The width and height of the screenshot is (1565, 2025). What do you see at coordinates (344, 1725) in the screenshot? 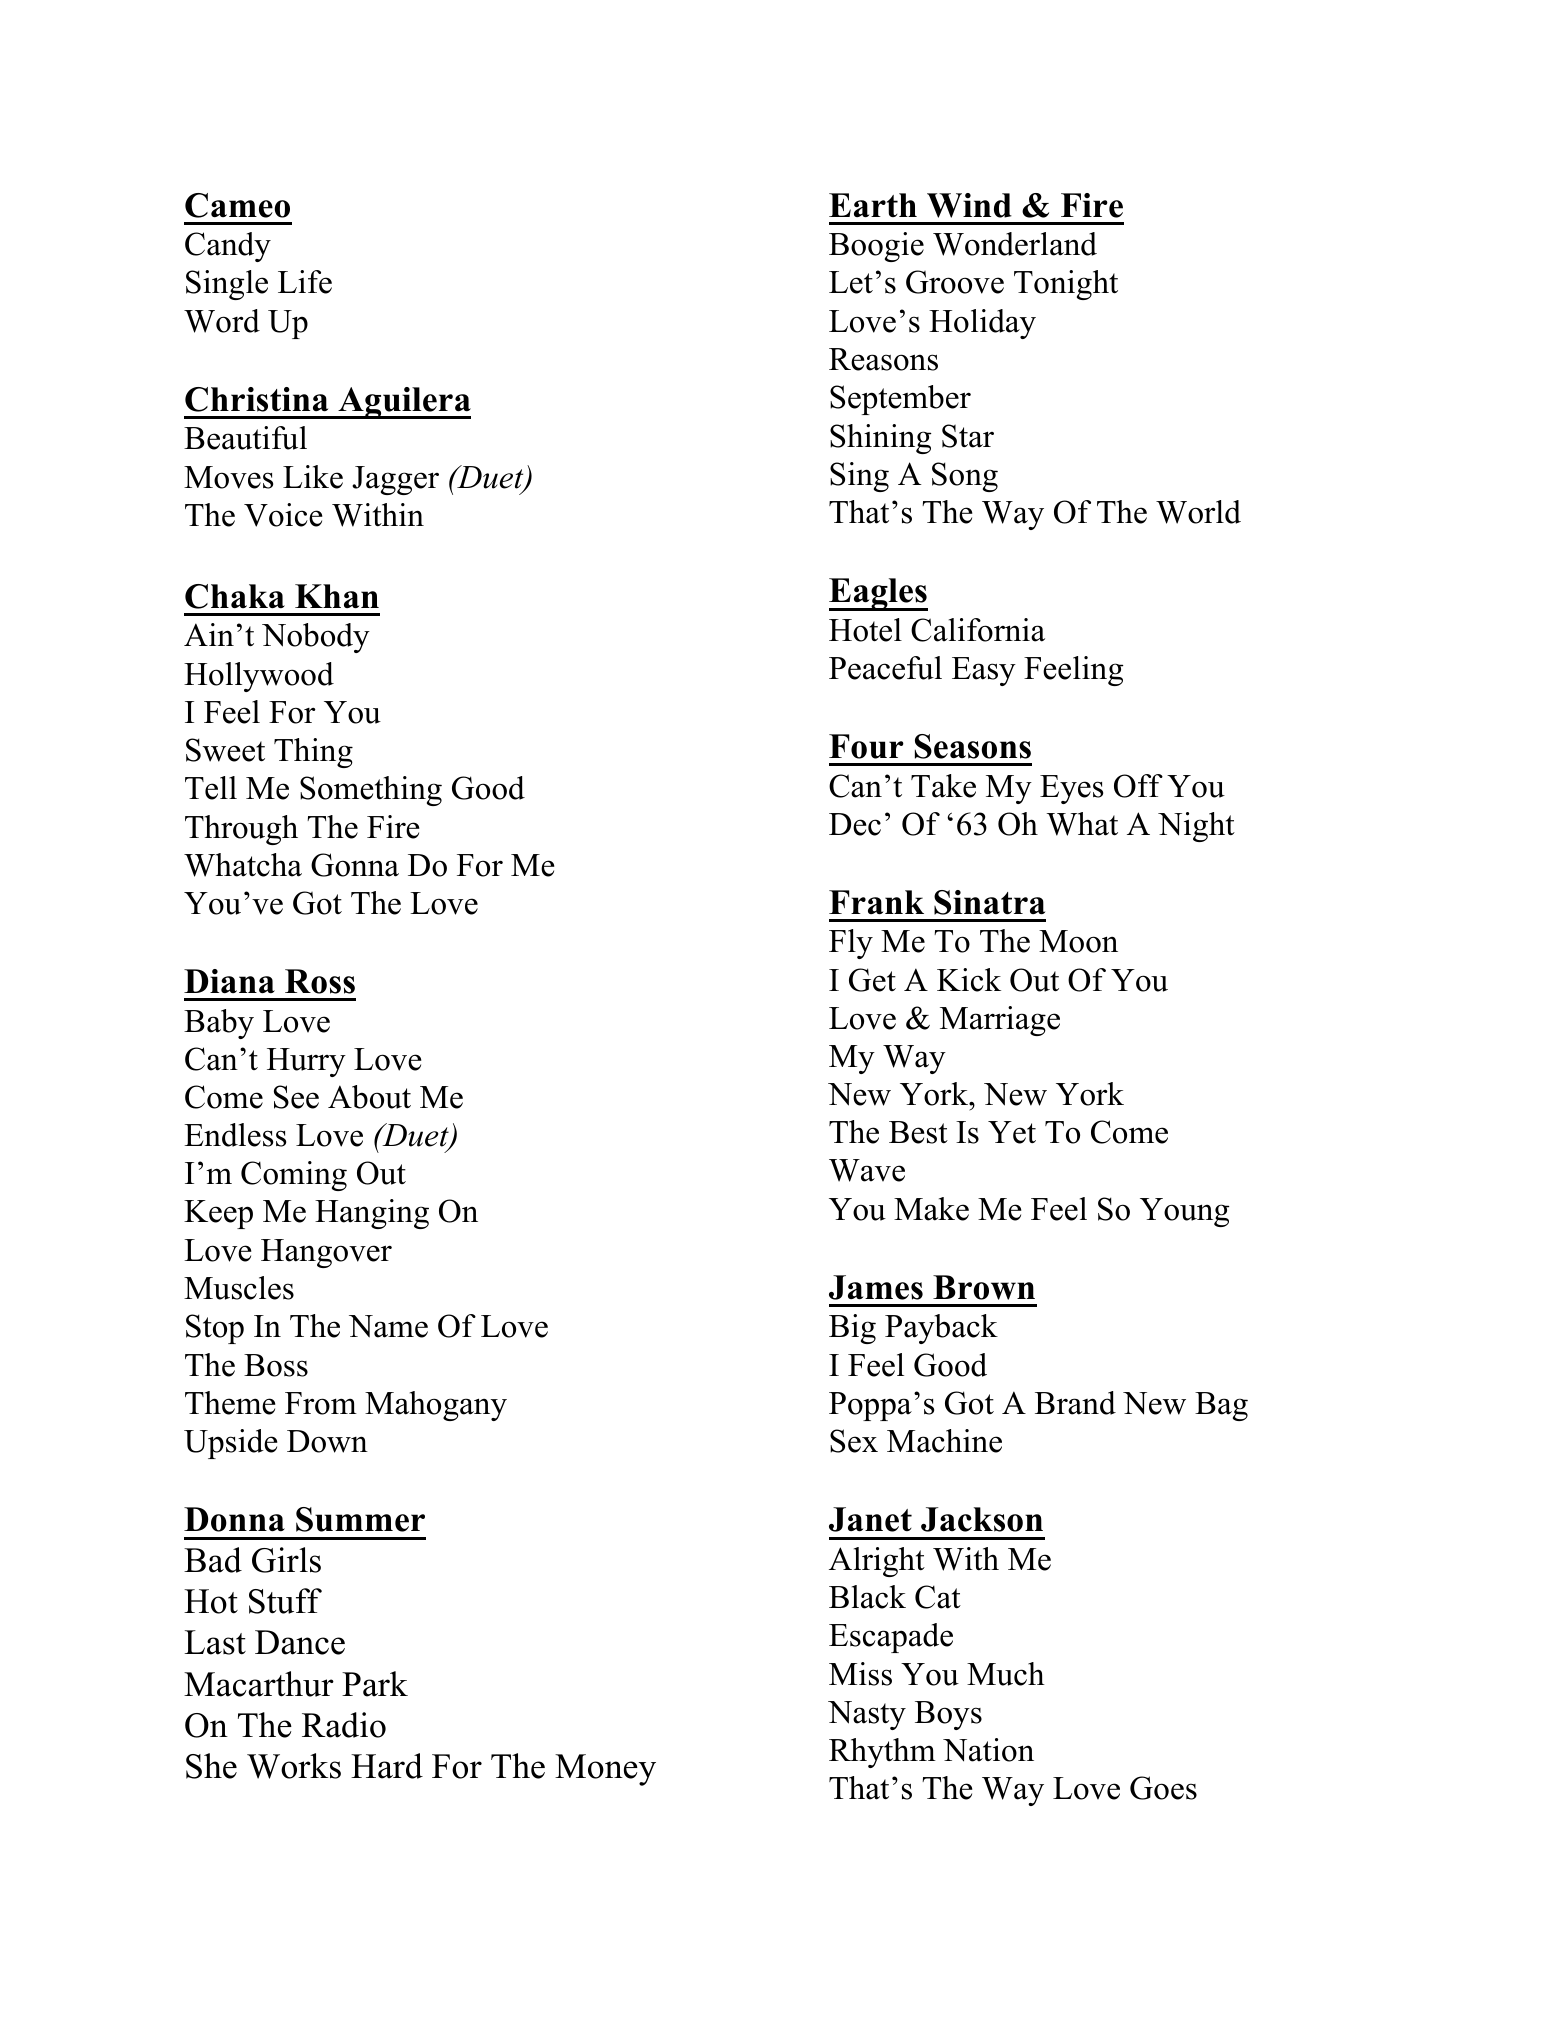
I see `Radio` at bounding box center [344, 1725].
